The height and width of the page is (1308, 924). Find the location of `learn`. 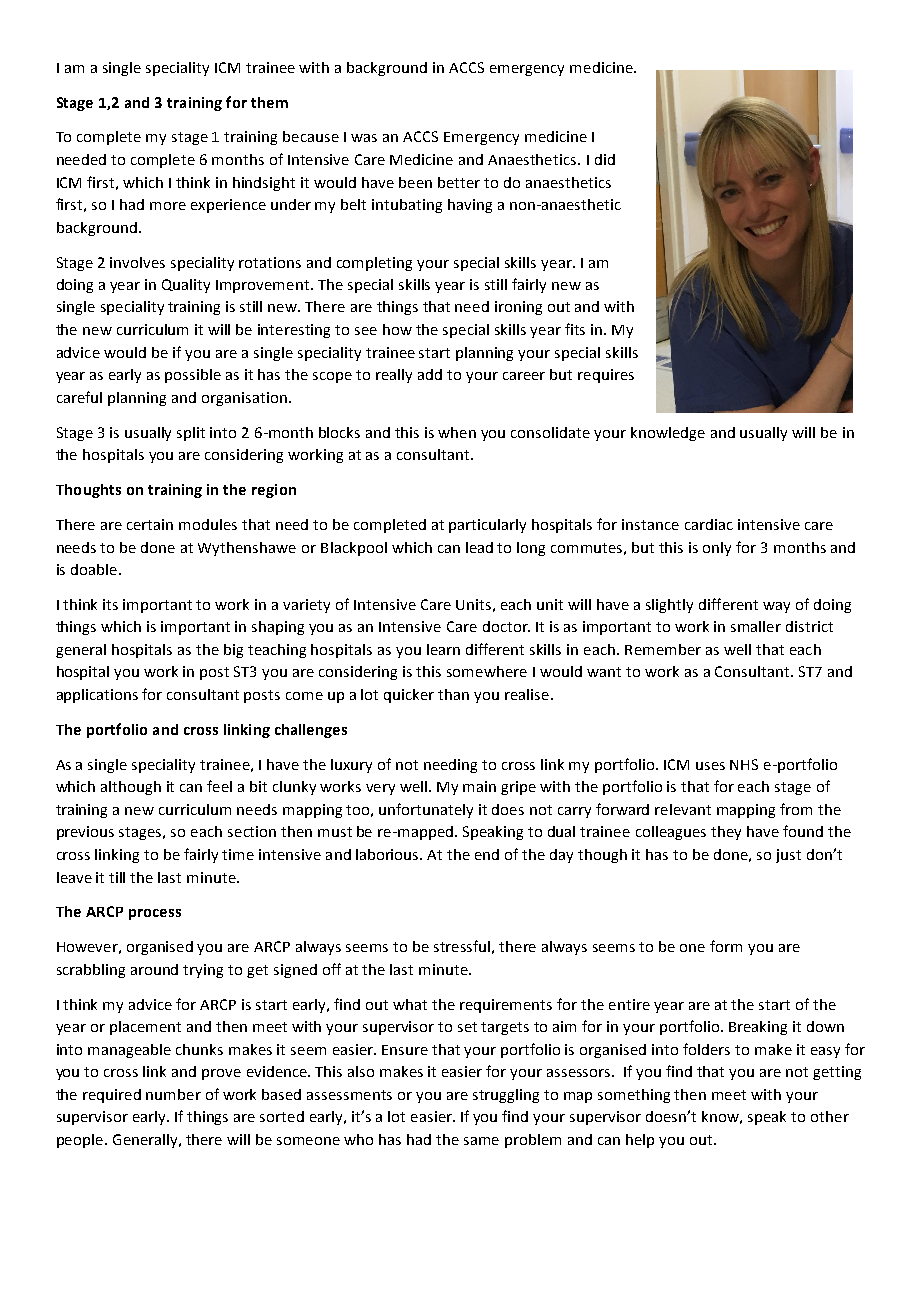

learn is located at coordinates (443, 649).
